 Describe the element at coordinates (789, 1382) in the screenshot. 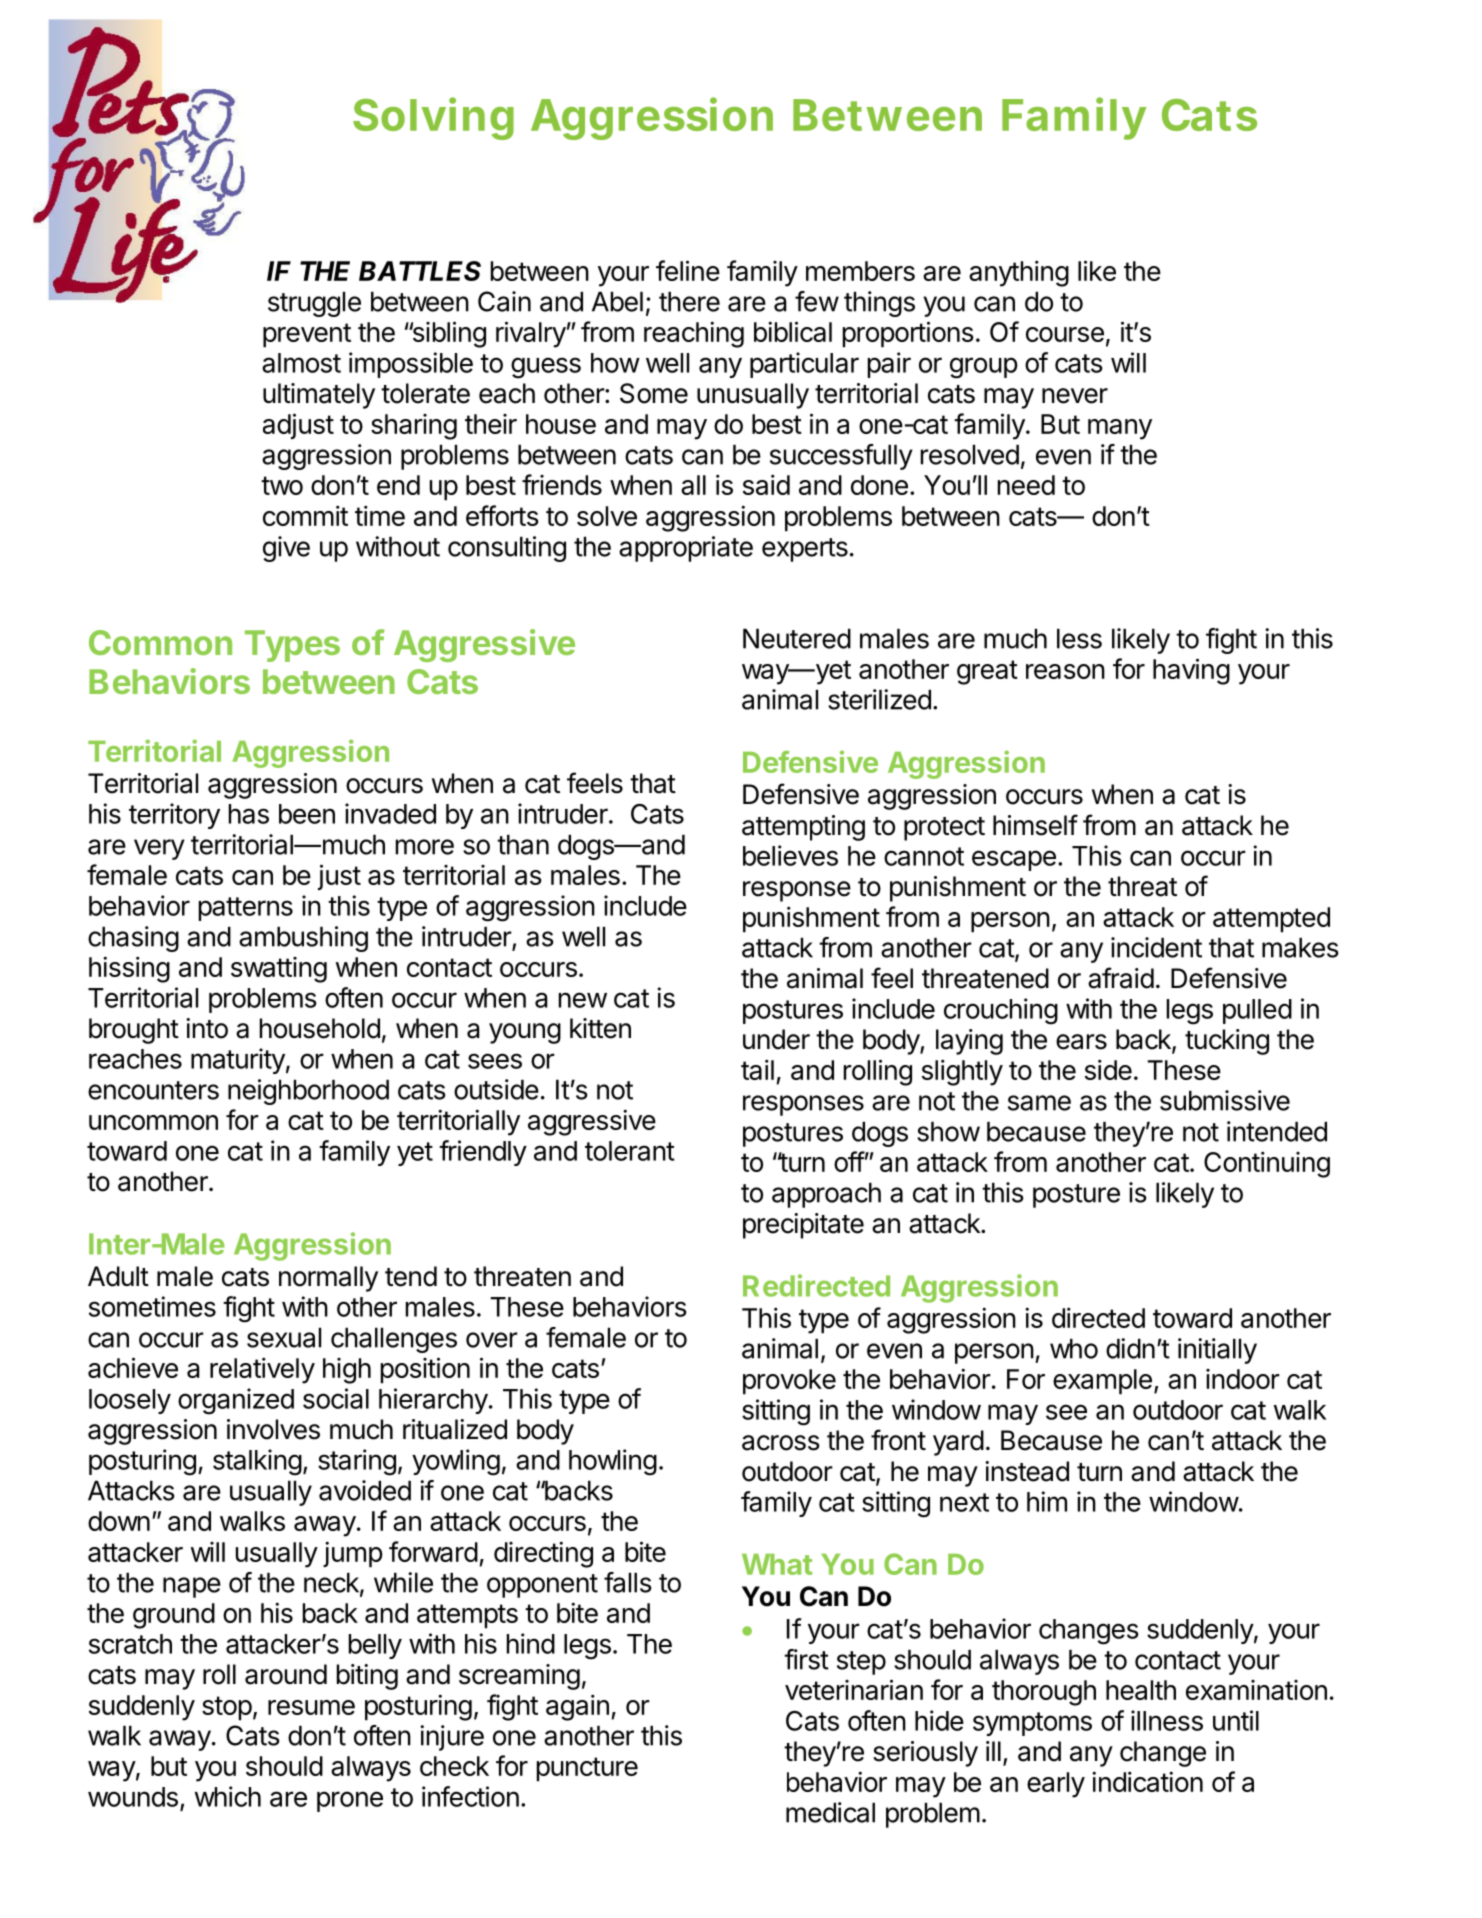

I see `provoke` at that location.
